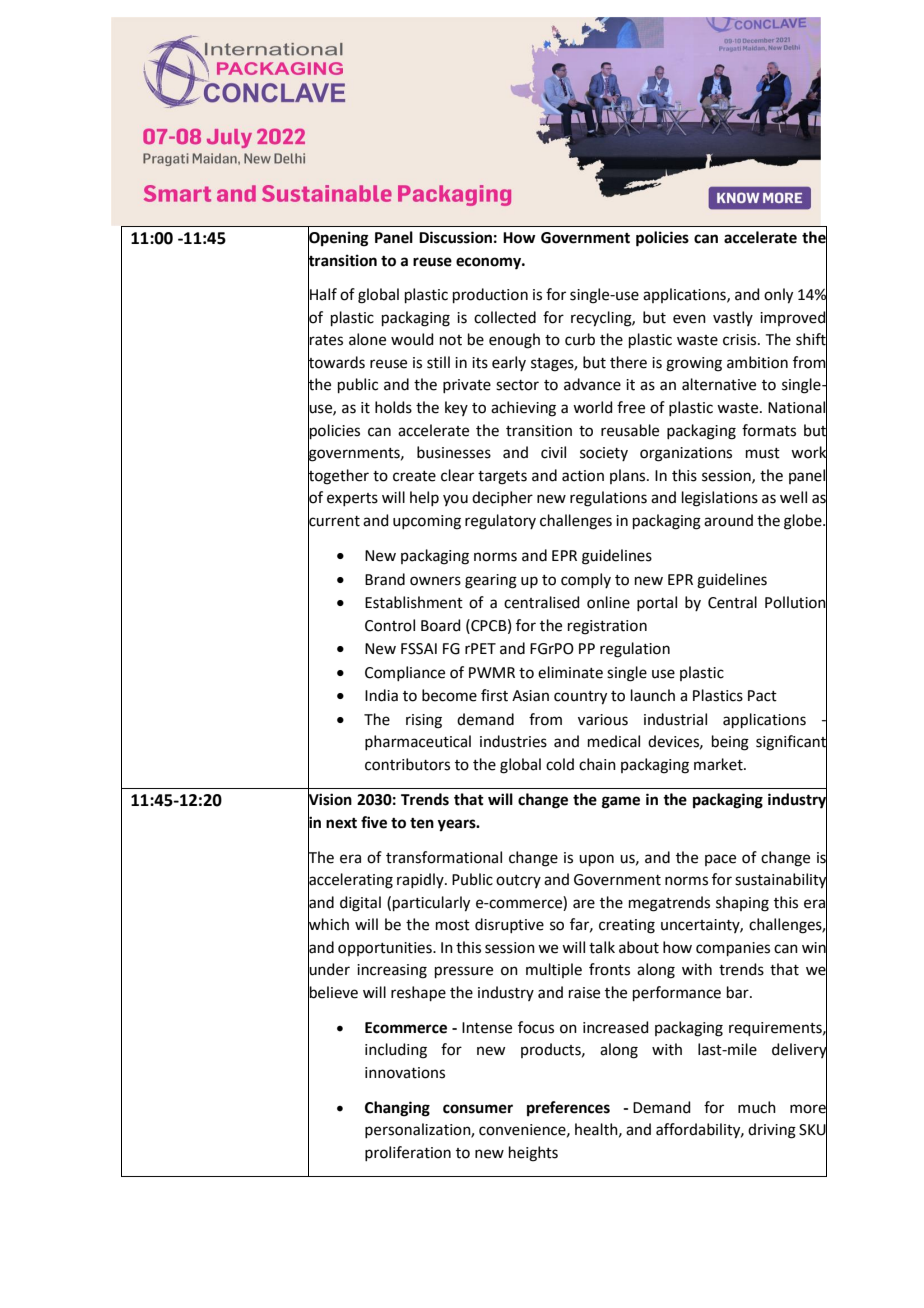 The image size is (924, 1308). Describe the element at coordinates (720, 860) in the screenshot. I see `pace` at that location.
